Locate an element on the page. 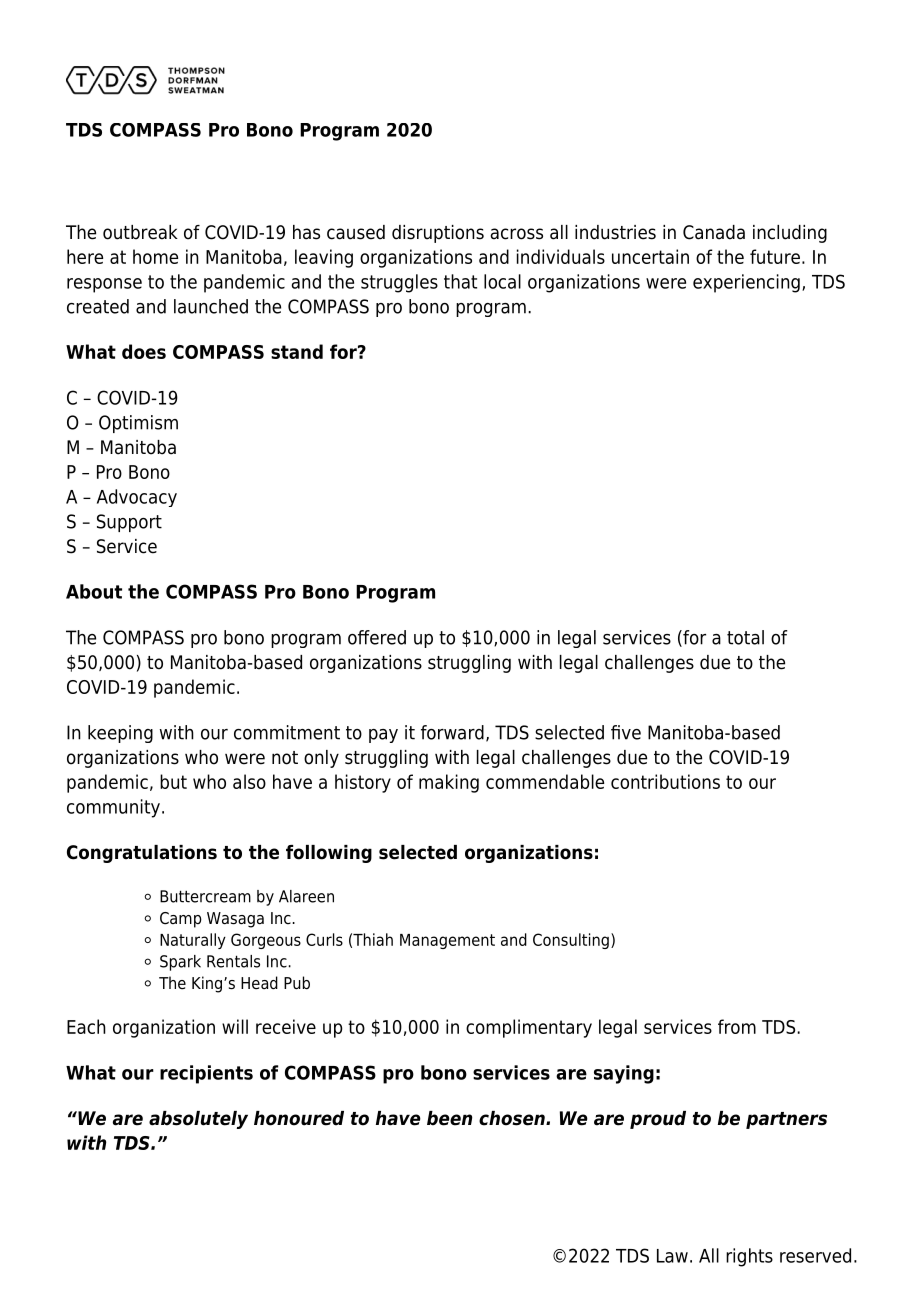 The image size is (924, 1308). Consulting is located at coordinates (571, 941).
